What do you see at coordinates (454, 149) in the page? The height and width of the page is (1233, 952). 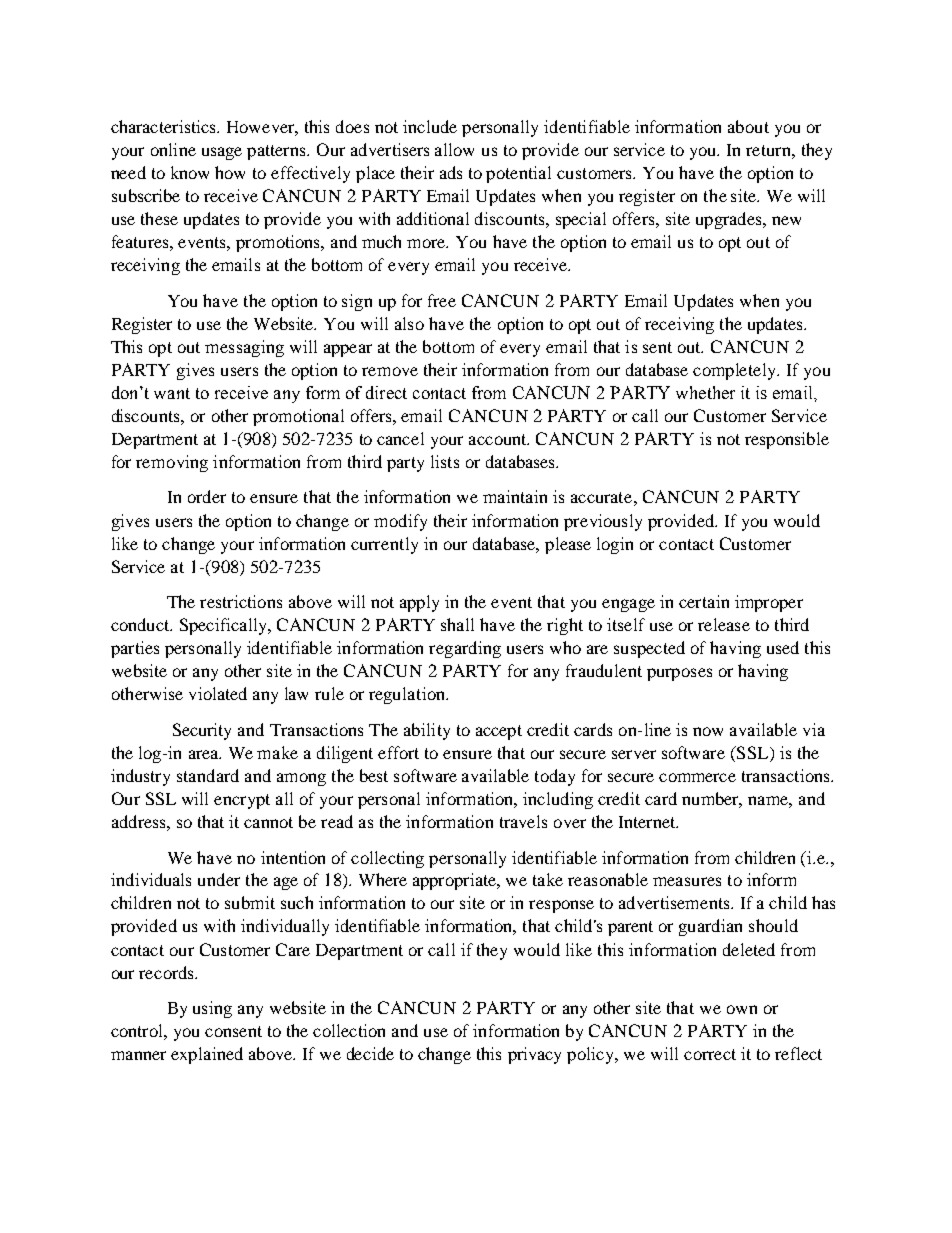 I see `allow` at bounding box center [454, 149].
